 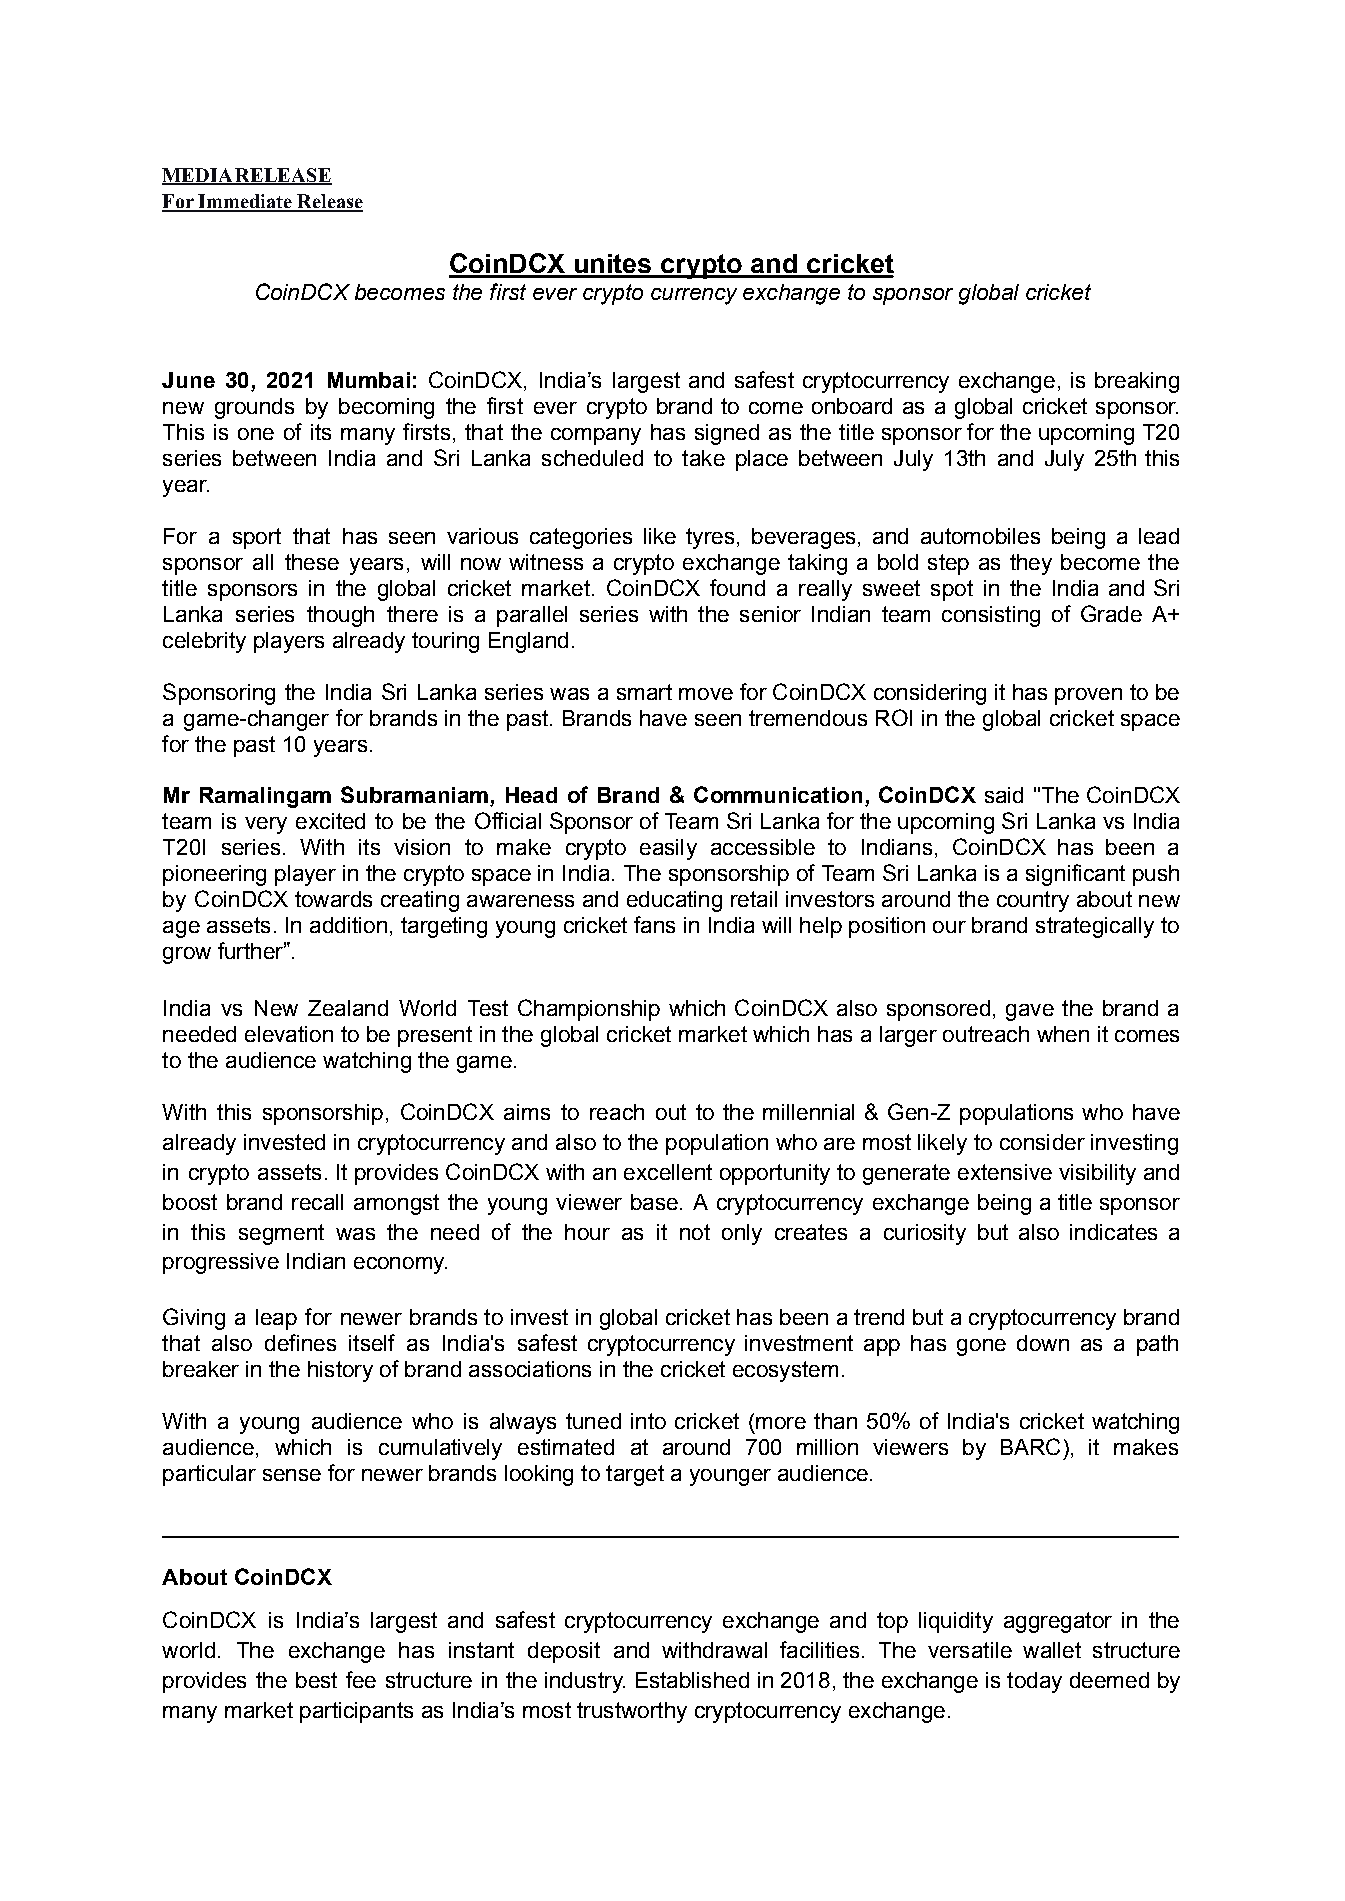 I want to click on signed, so click(x=727, y=434).
